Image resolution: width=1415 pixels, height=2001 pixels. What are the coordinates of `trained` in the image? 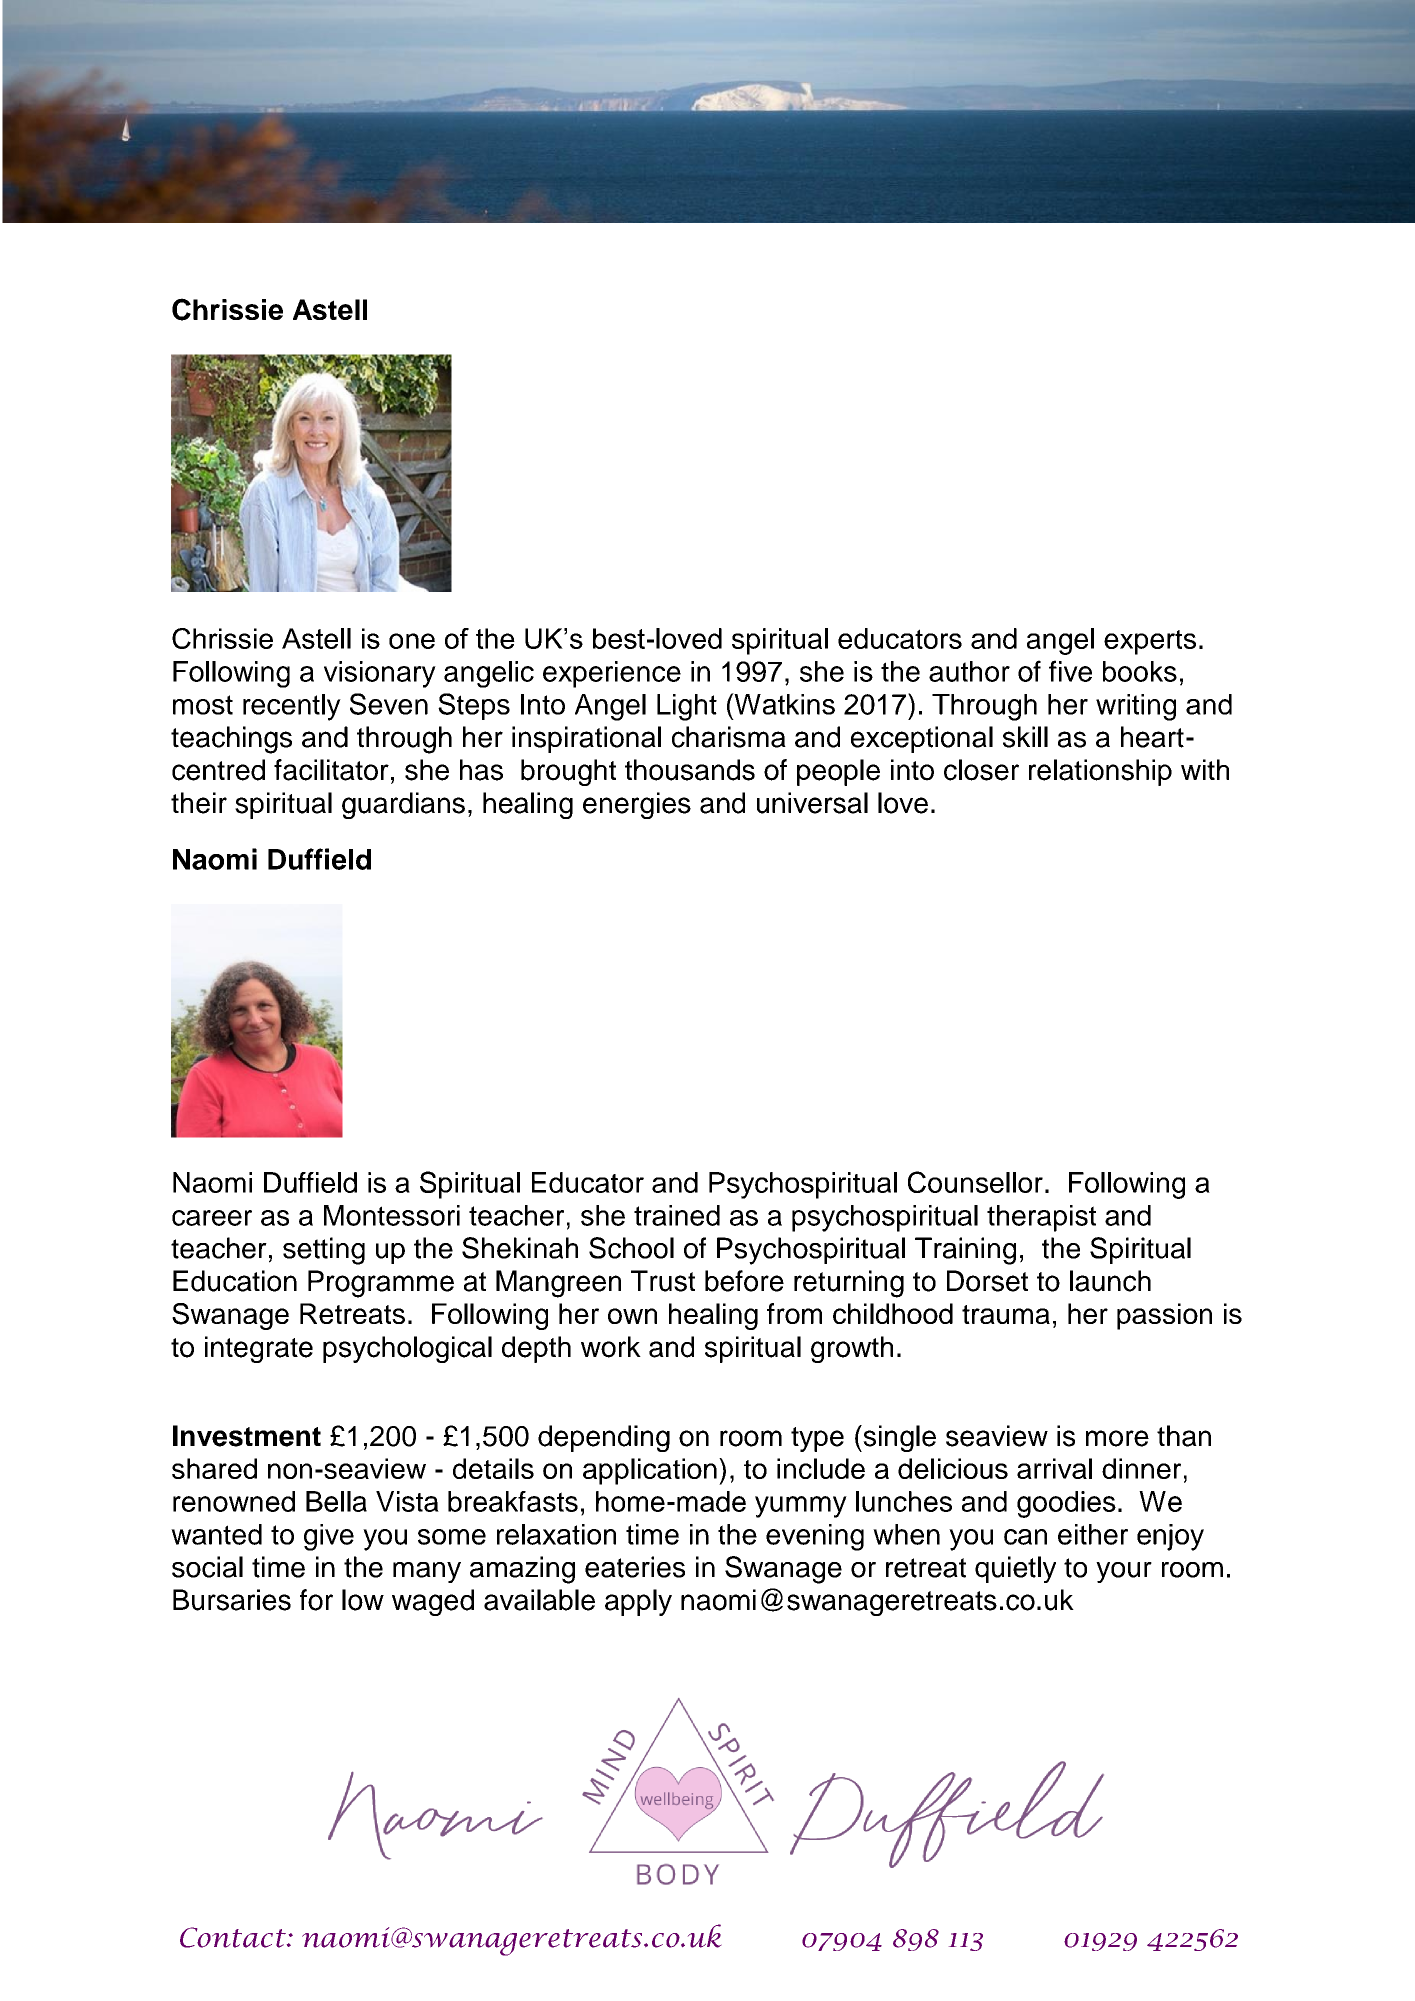 It's located at (677, 1215).
